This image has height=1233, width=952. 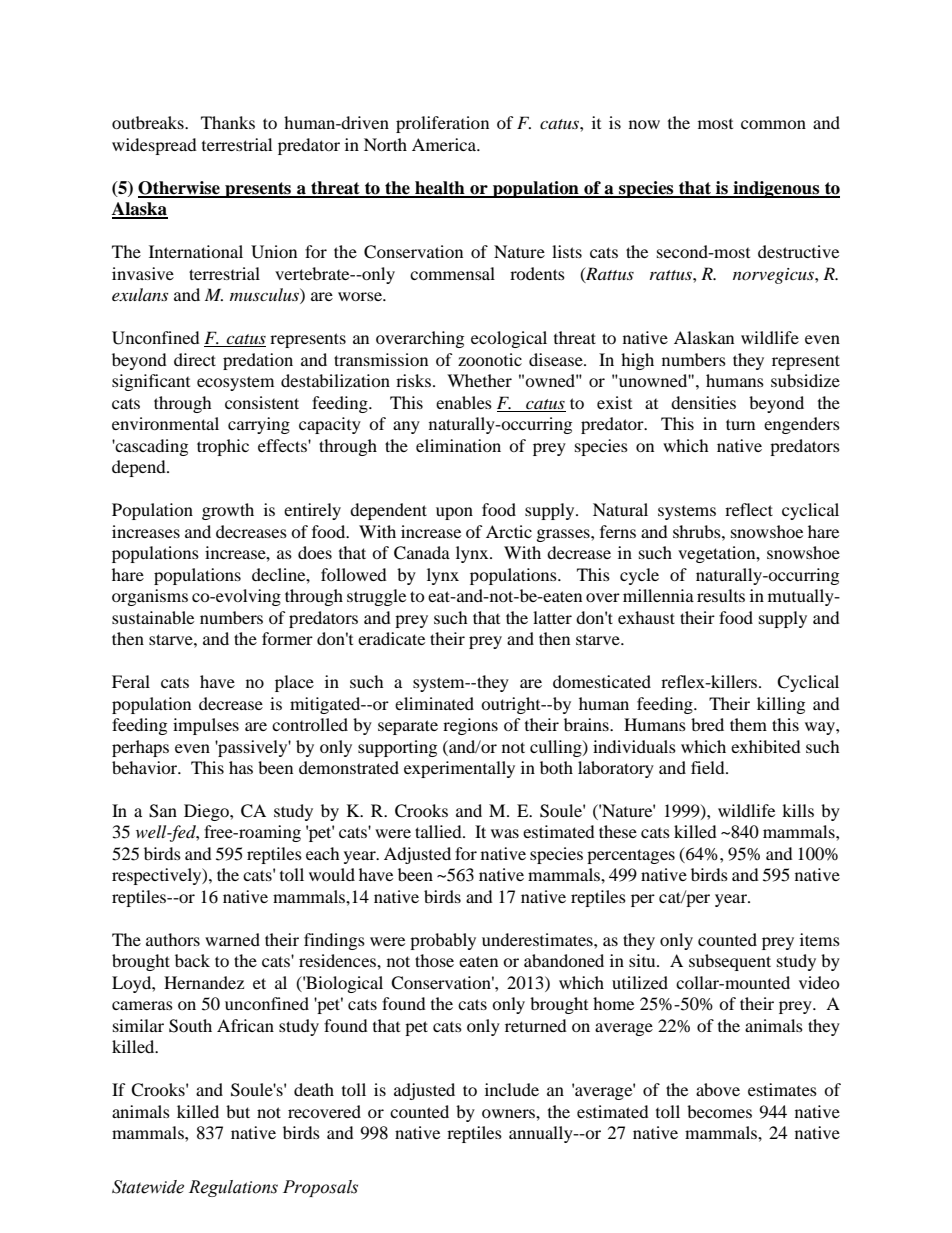 What do you see at coordinates (228, 511) in the image?
I see `growth` at bounding box center [228, 511].
